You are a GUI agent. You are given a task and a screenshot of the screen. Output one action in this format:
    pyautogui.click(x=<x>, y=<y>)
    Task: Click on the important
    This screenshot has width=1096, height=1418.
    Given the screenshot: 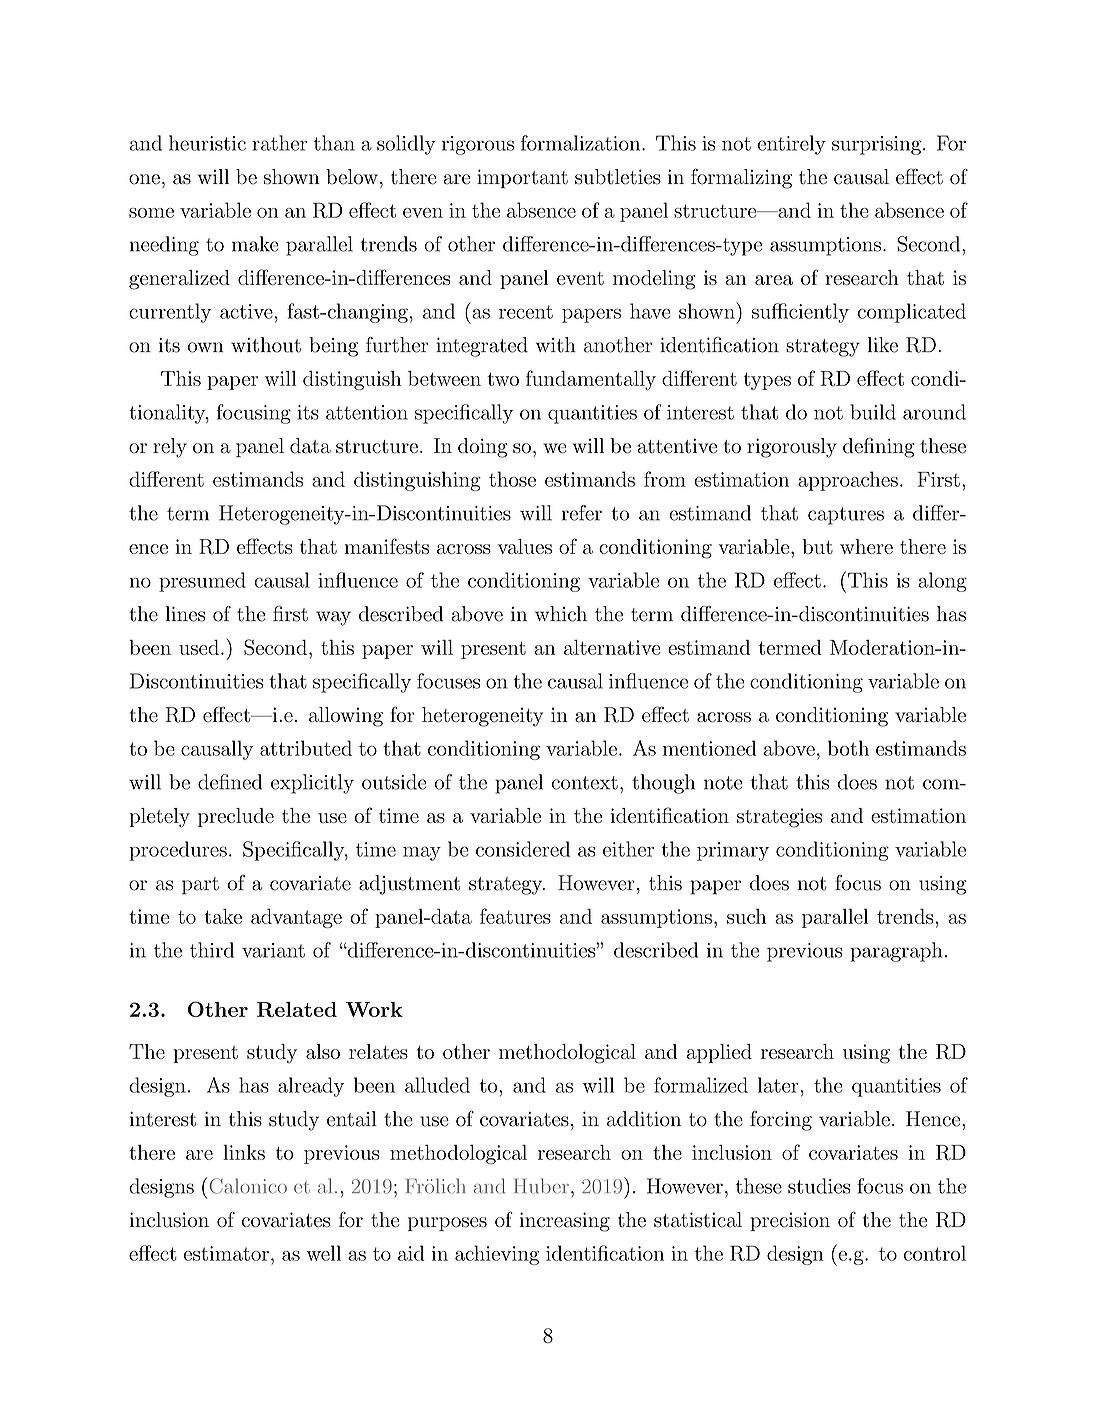 What is the action you would take?
    pyautogui.click(x=522, y=178)
